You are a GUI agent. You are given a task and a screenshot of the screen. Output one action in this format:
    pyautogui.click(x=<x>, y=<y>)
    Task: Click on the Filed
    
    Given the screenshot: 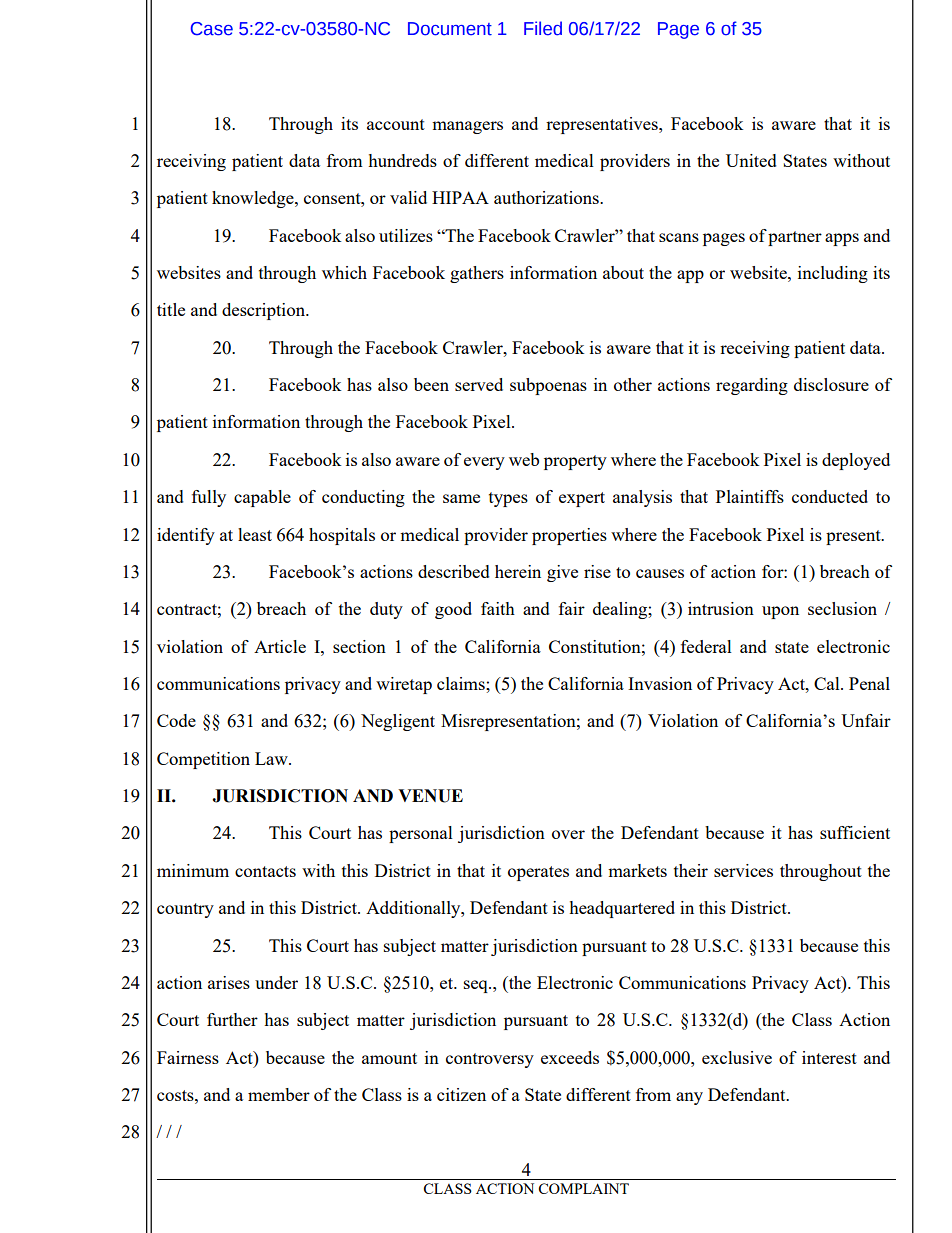 What is the action you would take?
    pyautogui.click(x=543, y=28)
